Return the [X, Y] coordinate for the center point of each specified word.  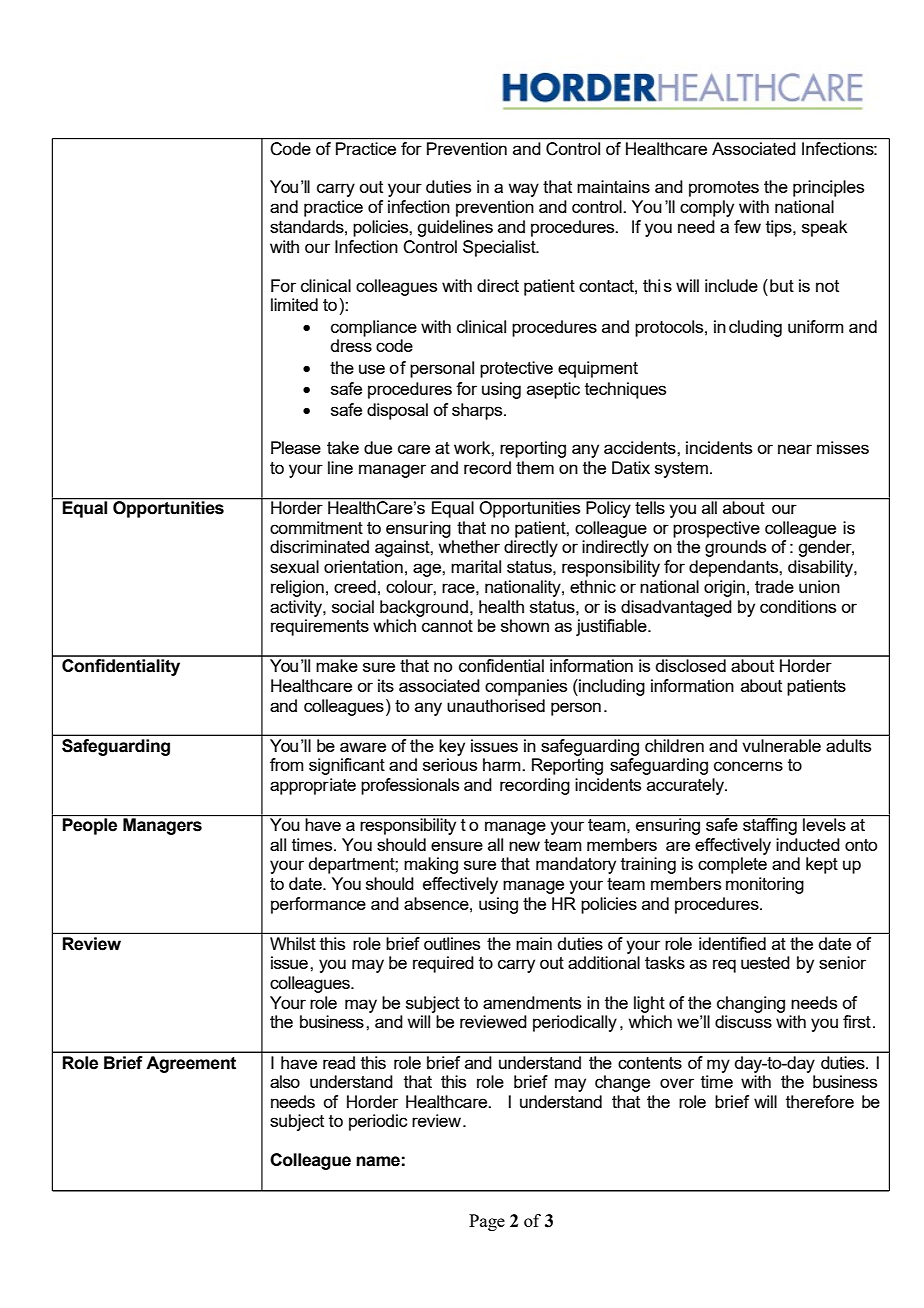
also [285, 1081]
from [287, 764]
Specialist [500, 248]
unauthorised [496, 705]
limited [294, 304]
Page [487, 1222]
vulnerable [782, 745]
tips [780, 228]
